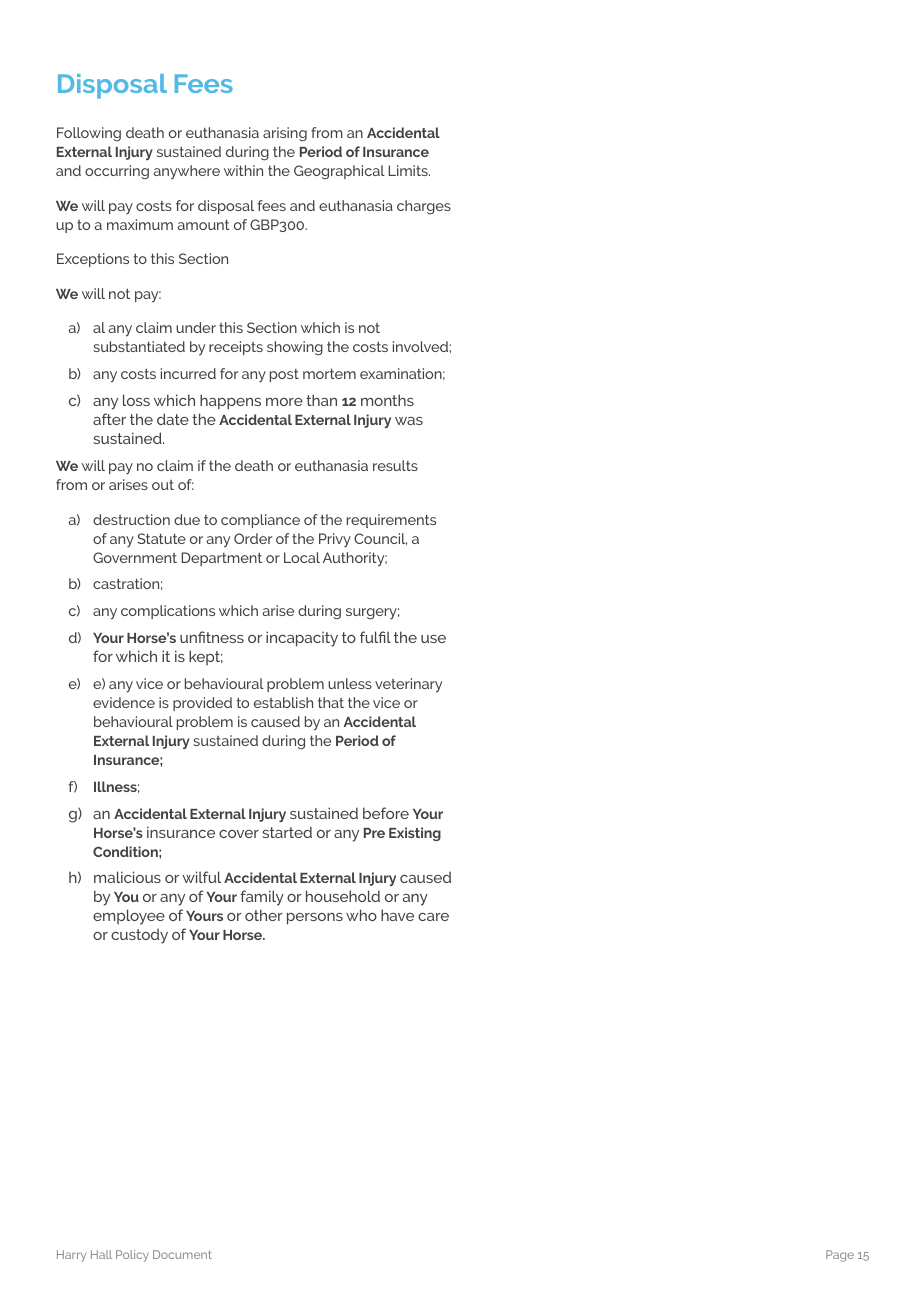  I want to click on Existing, so click(415, 834).
